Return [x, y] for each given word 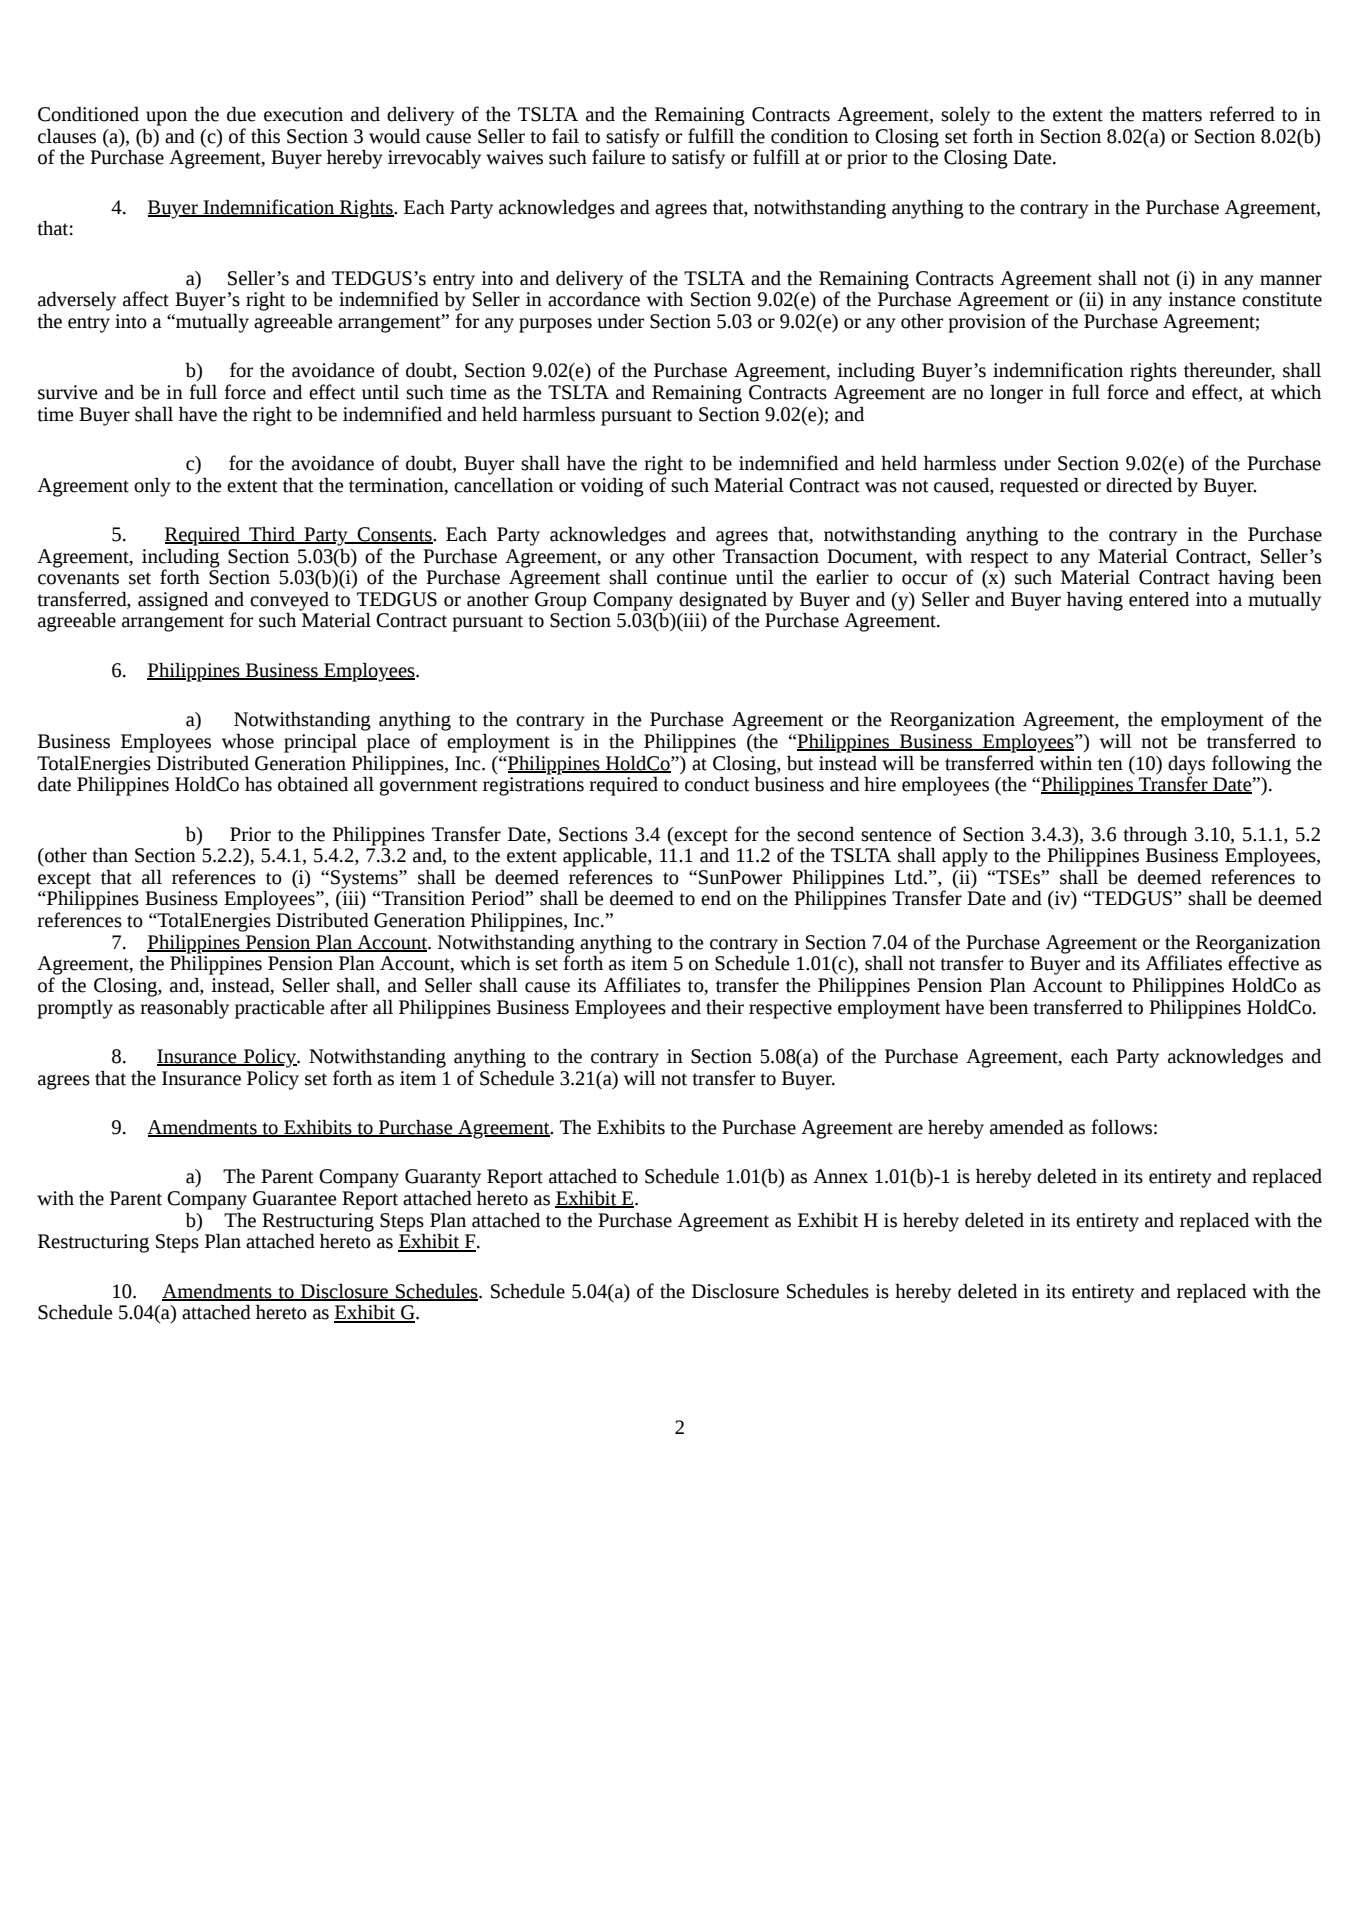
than [110, 855]
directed [1139, 485]
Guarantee [295, 1198]
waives [514, 157]
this [265, 136]
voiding [612, 487]
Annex [840, 1176]
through [1155, 836]
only [152, 487]
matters [1172, 115]
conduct [717, 784]
